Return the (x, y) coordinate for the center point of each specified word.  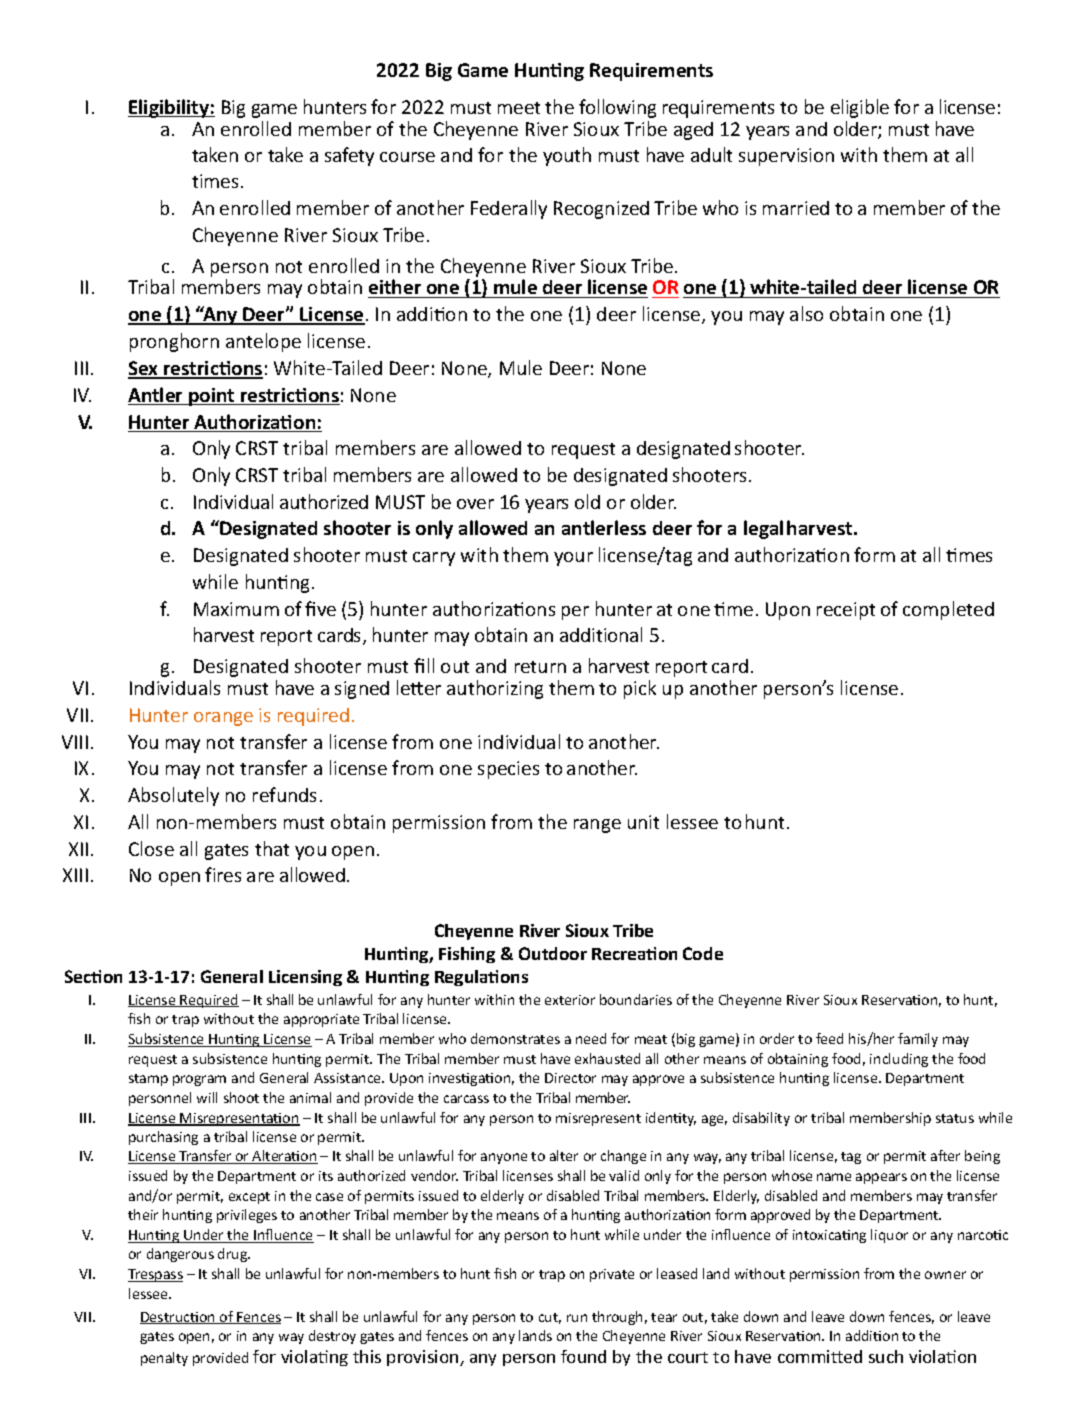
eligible (860, 108)
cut (550, 1318)
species (508, 770)
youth (567, 156)
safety (349, 156)
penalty (164, 1359)
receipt (846, 611)
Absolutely (173, 796)
